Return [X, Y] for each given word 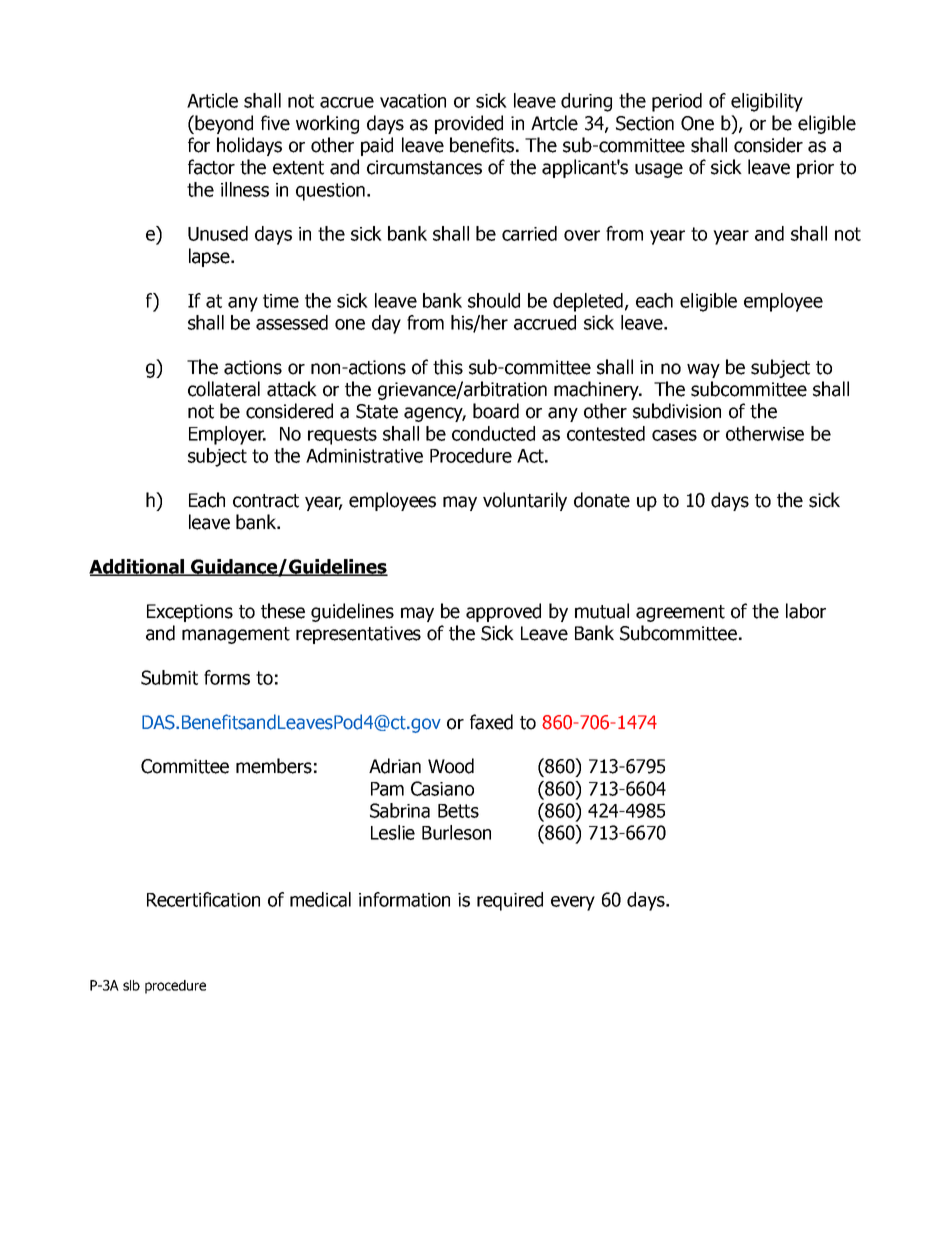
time [281, 301]
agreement [680, 613]
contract [266, 501]
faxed [491, 722]
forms [227, 677]
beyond [223, 124]
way [703, 370]
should [494, 300]
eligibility [767, 102]
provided [469, 124]
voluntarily [525, 501]
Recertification [203, 899]
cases [674, 435]
